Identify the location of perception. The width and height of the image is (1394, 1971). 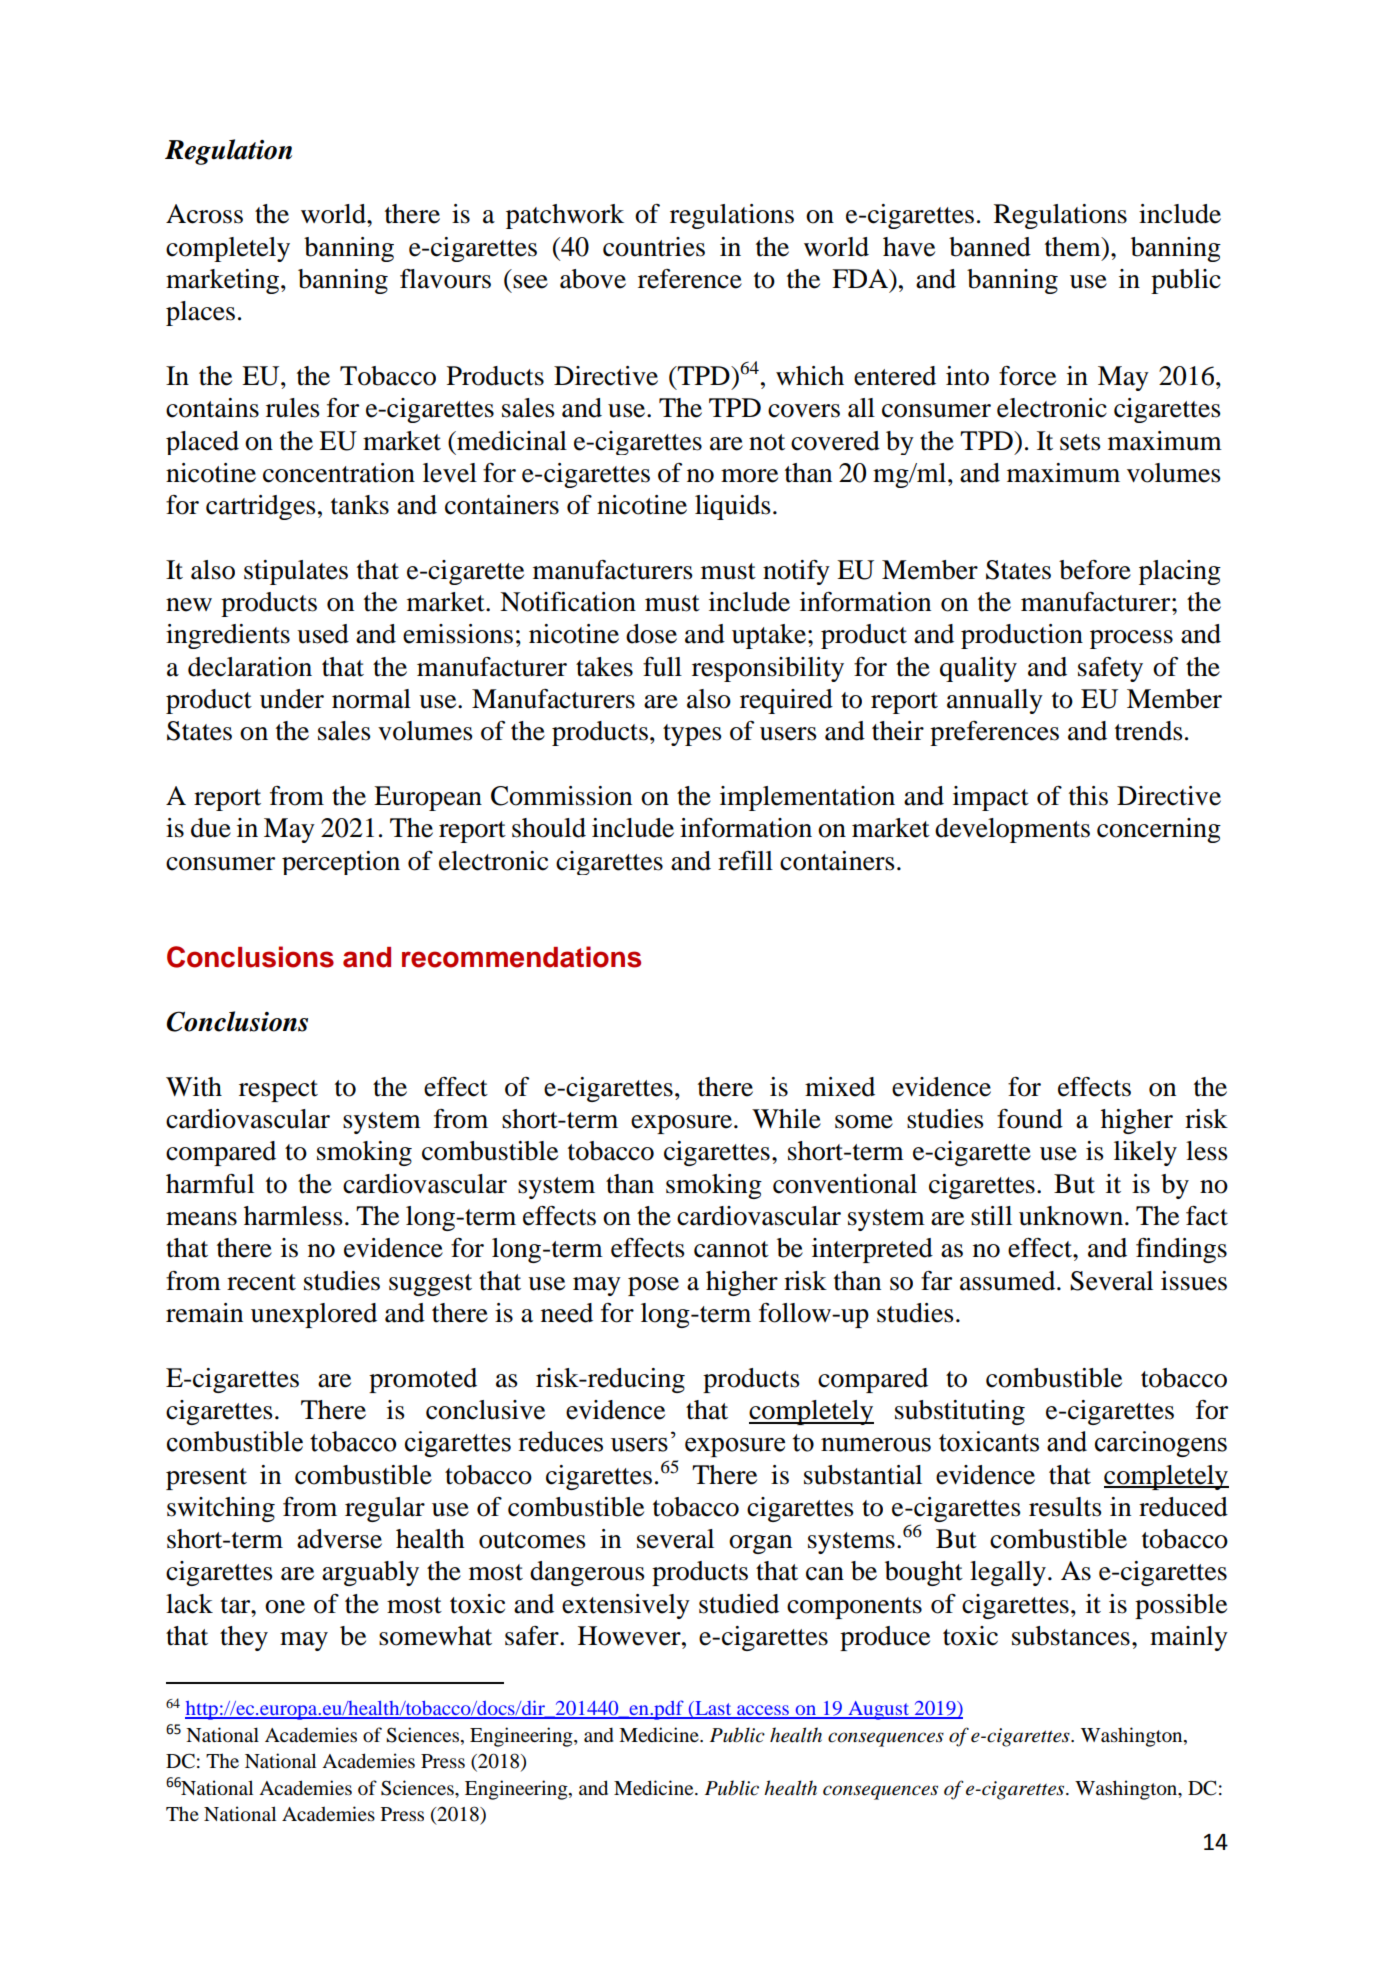
(341, 863).
